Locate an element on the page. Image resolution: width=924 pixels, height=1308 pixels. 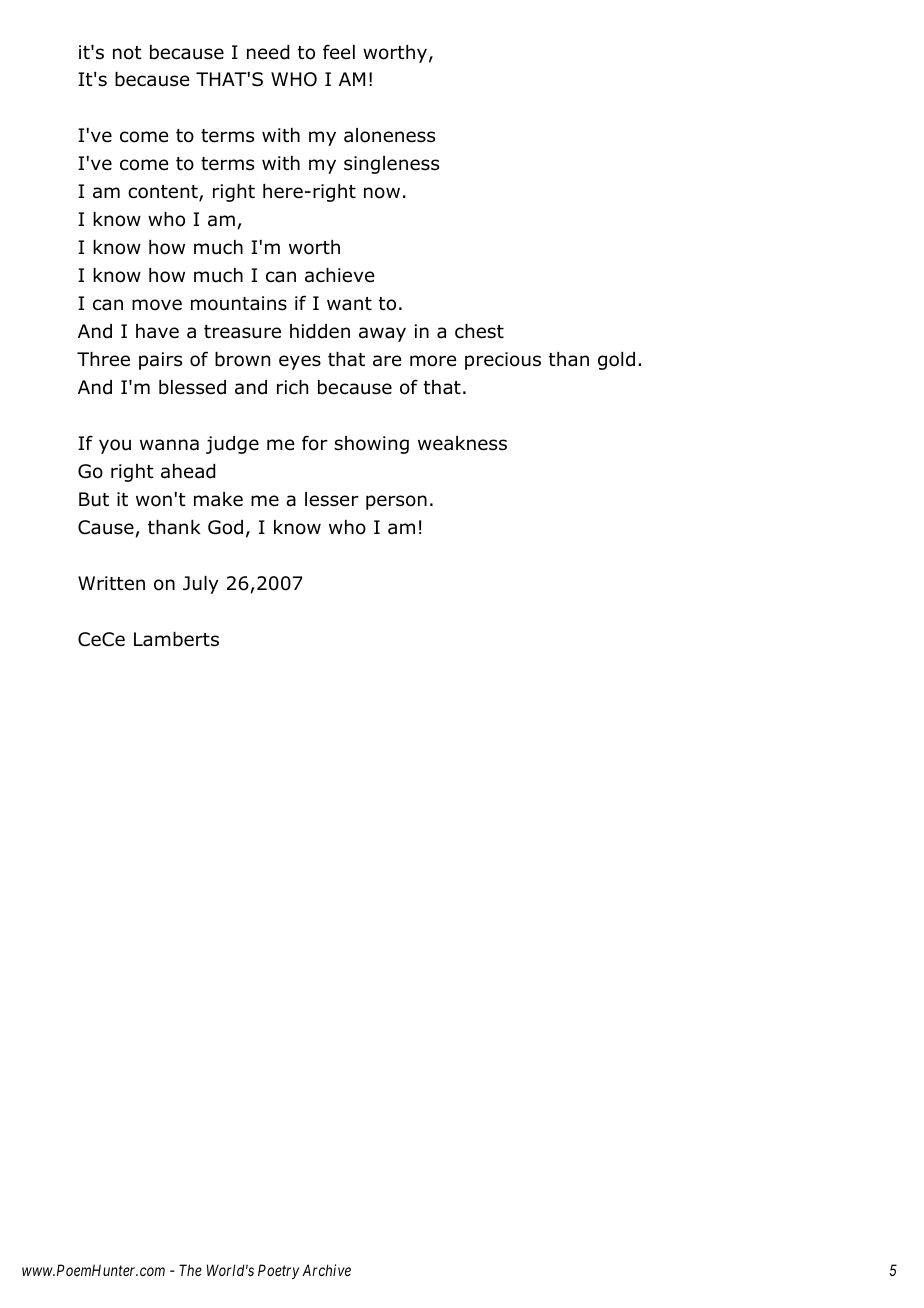
Archive is located at coordinates (326, 1270).
